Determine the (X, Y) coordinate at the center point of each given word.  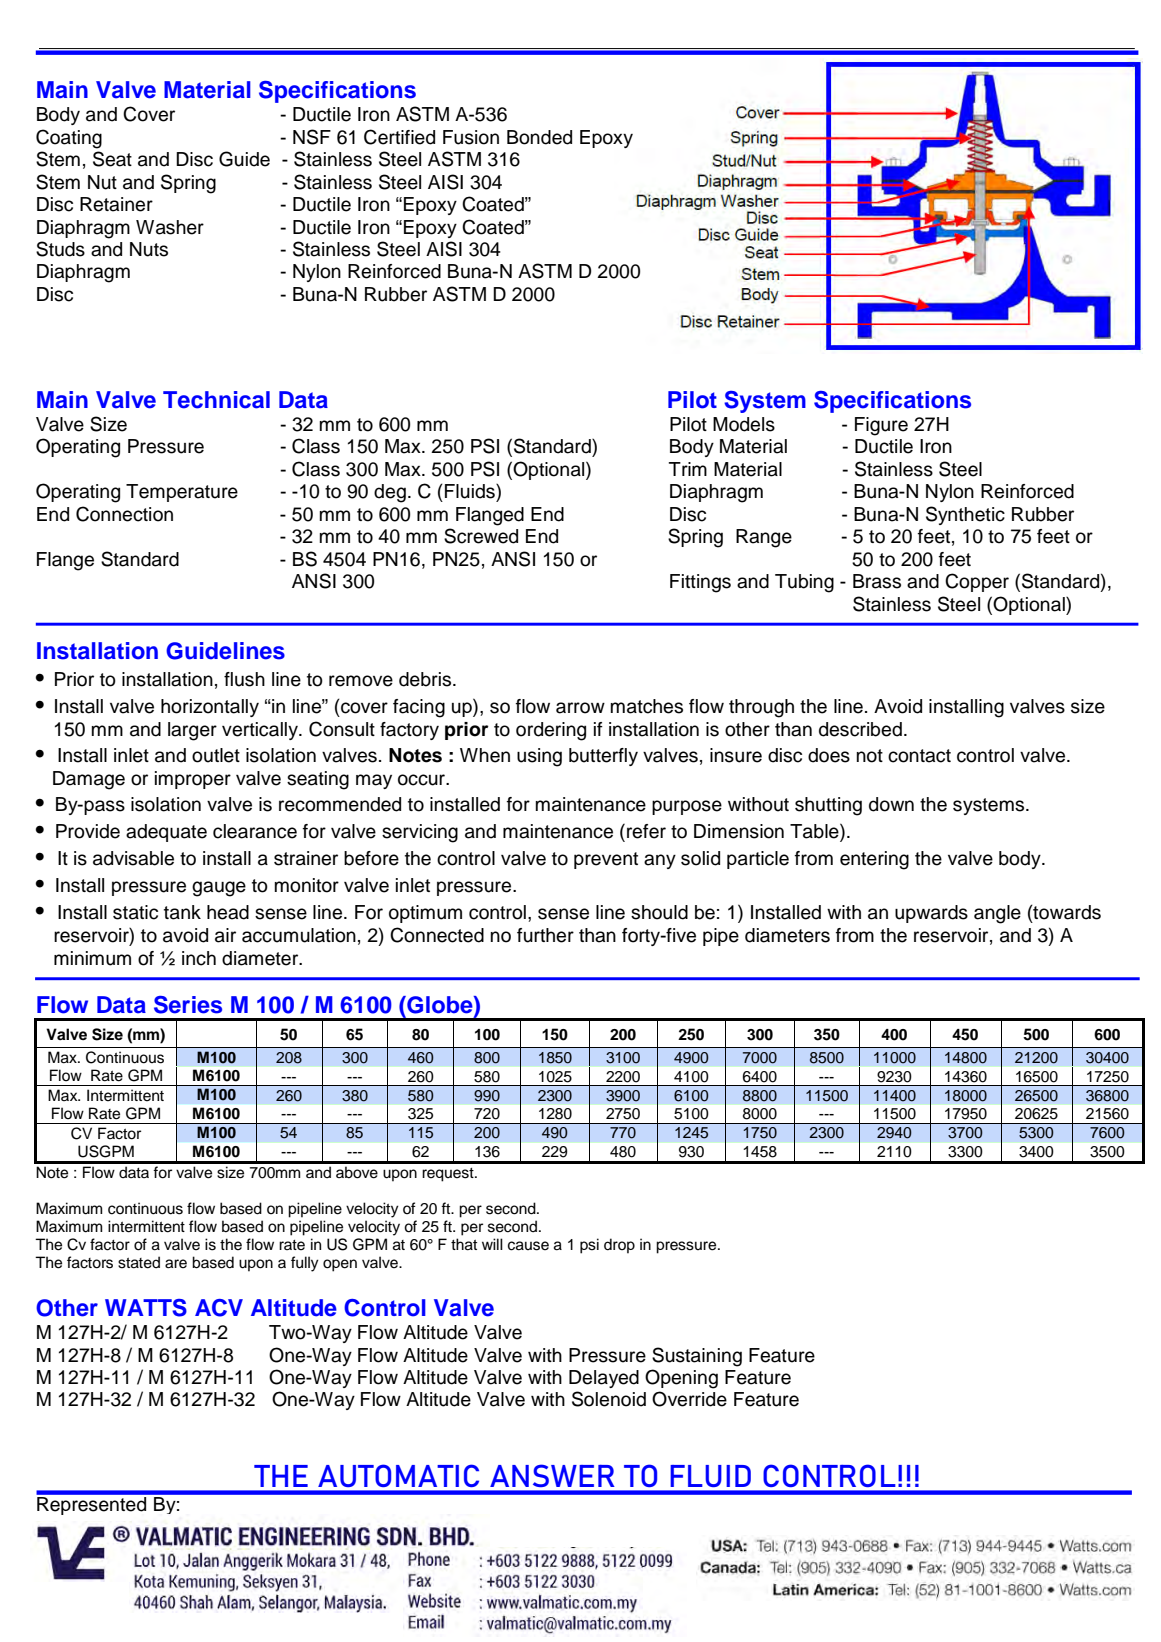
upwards (931, 914)
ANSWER (552, 1475)
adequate (166, 833)
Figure (881, 426)
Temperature (182, 493)
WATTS (146, 1308)
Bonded (539, 137)
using (539, 757)
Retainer (116, 204)
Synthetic (965, 515)
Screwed (481, 536)
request (449, 1175)
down (891, 804)
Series (188, 1005)
